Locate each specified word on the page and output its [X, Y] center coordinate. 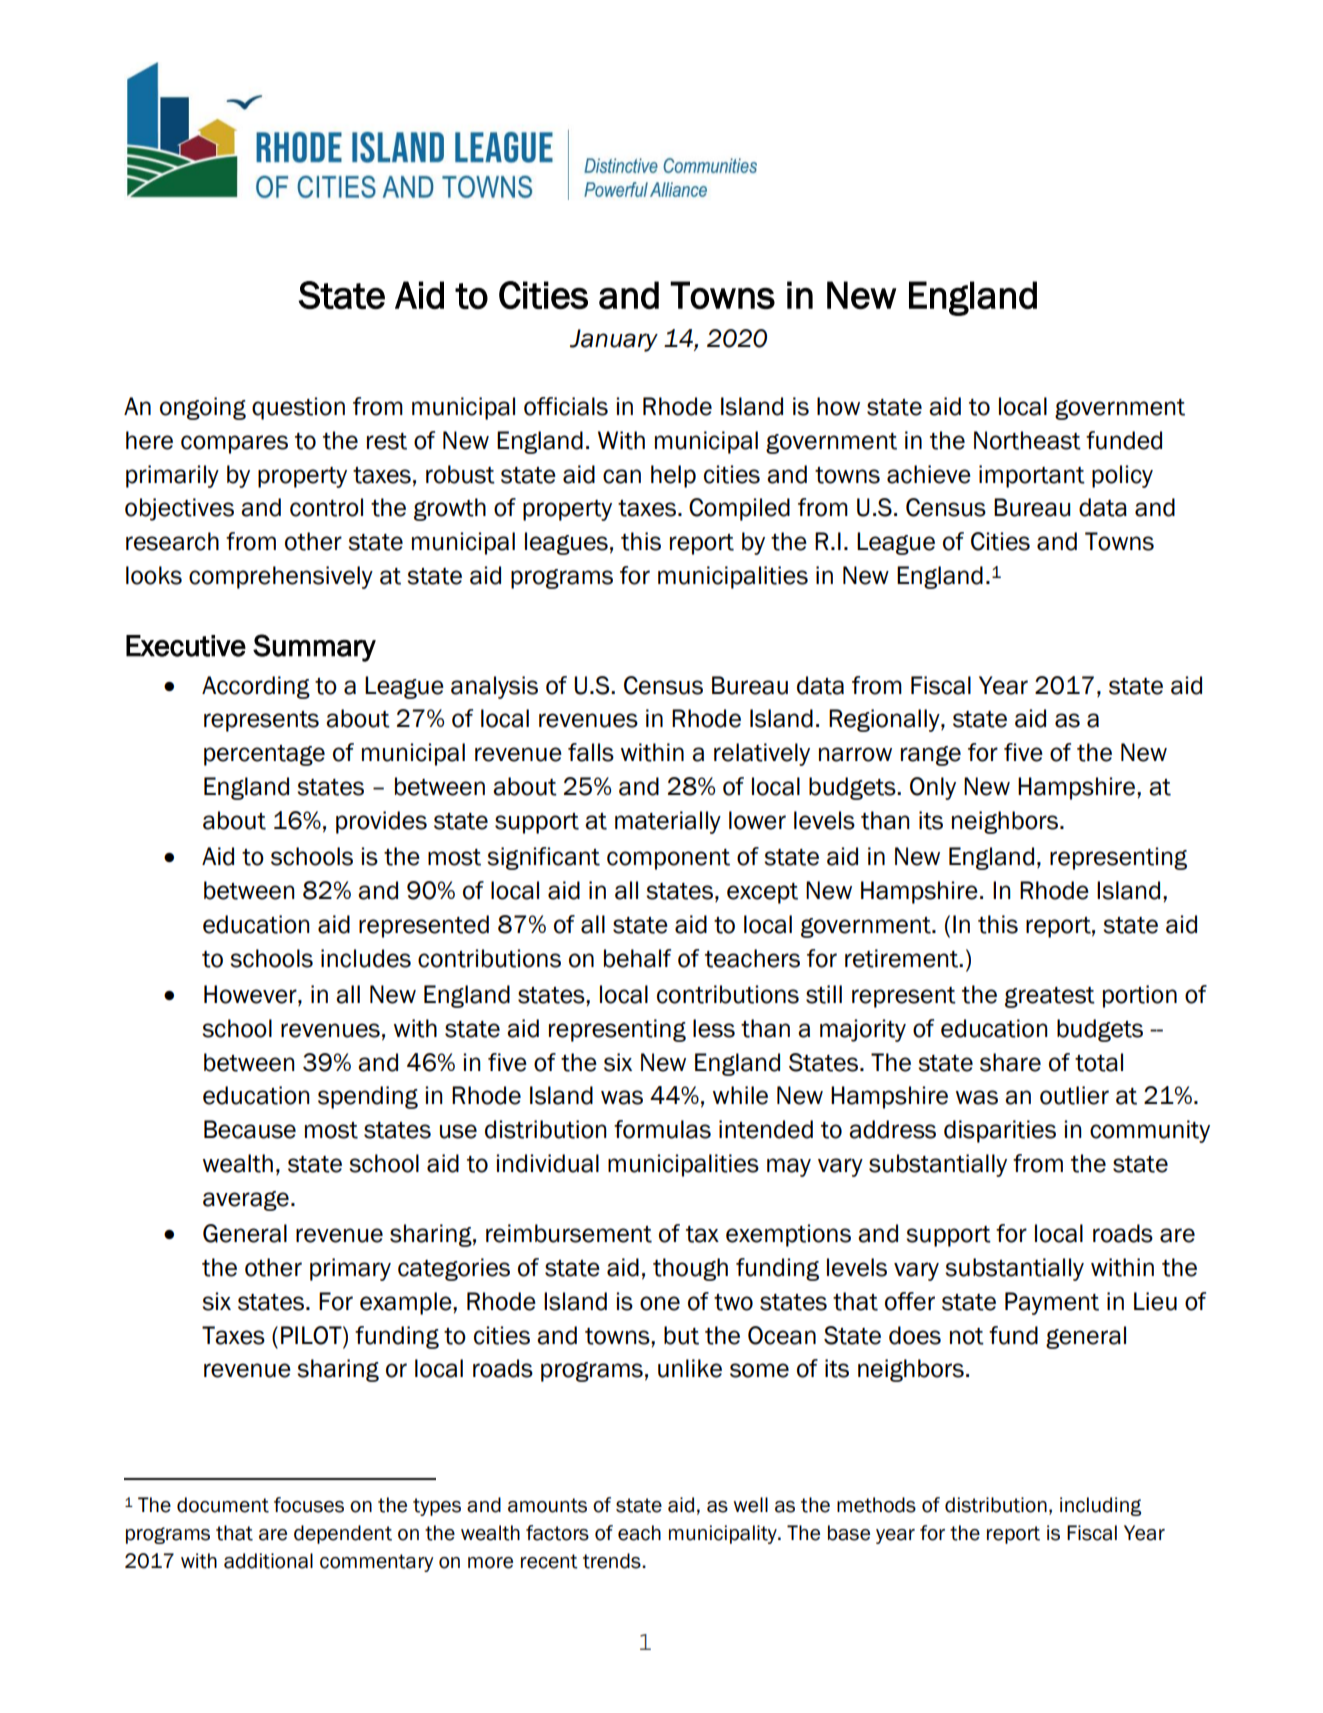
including [1100, 1506]
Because [250, 1129]
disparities [1000, 1131]
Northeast [1027, 440]
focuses [309, 1505]
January [614, 340]
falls [591, 752]
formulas [662, 1129]
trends [613, 1561]
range [931, 756]
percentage [264, 755]
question [298, 408]
